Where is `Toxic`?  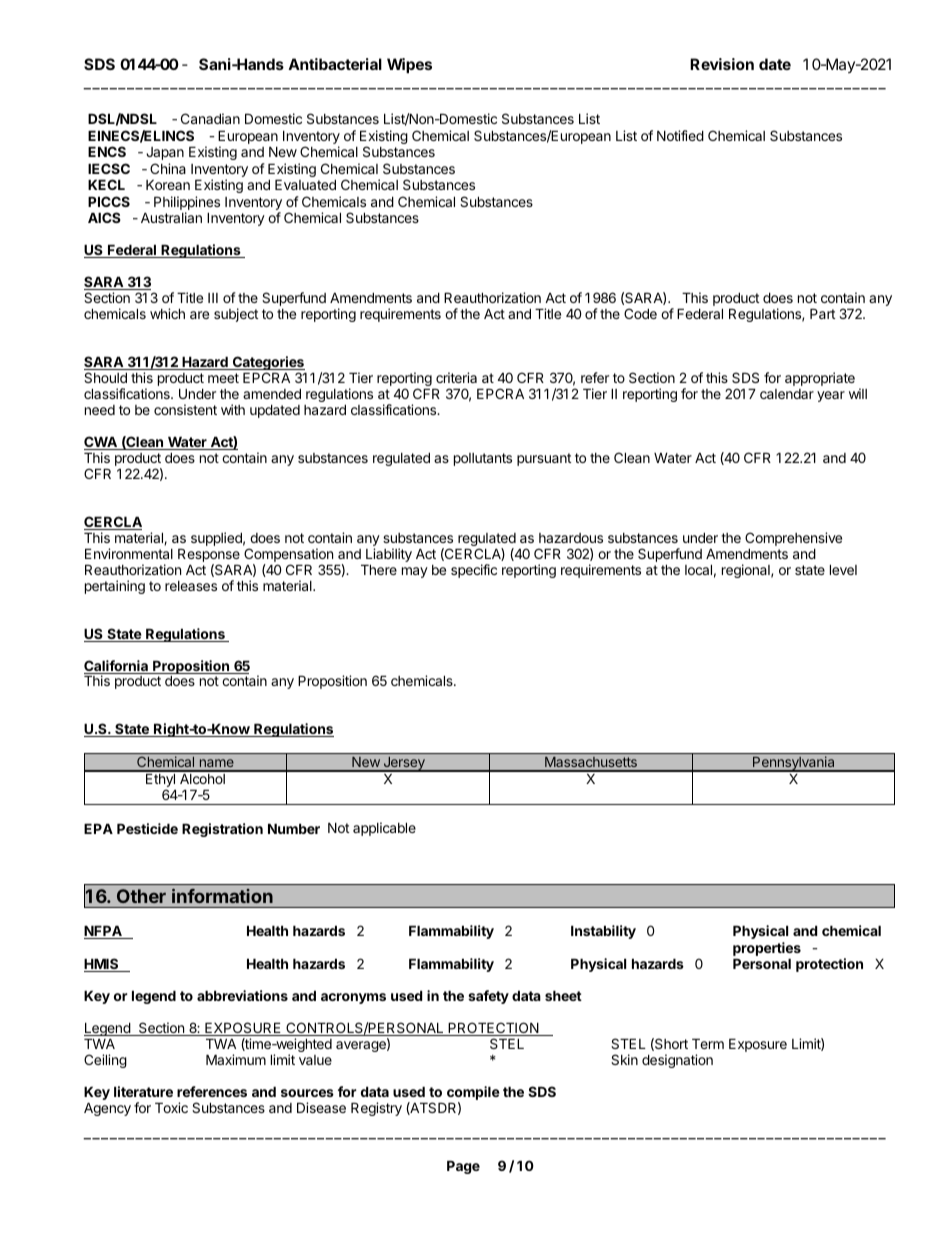
Toxic is located at coordinates (171, 1107).
